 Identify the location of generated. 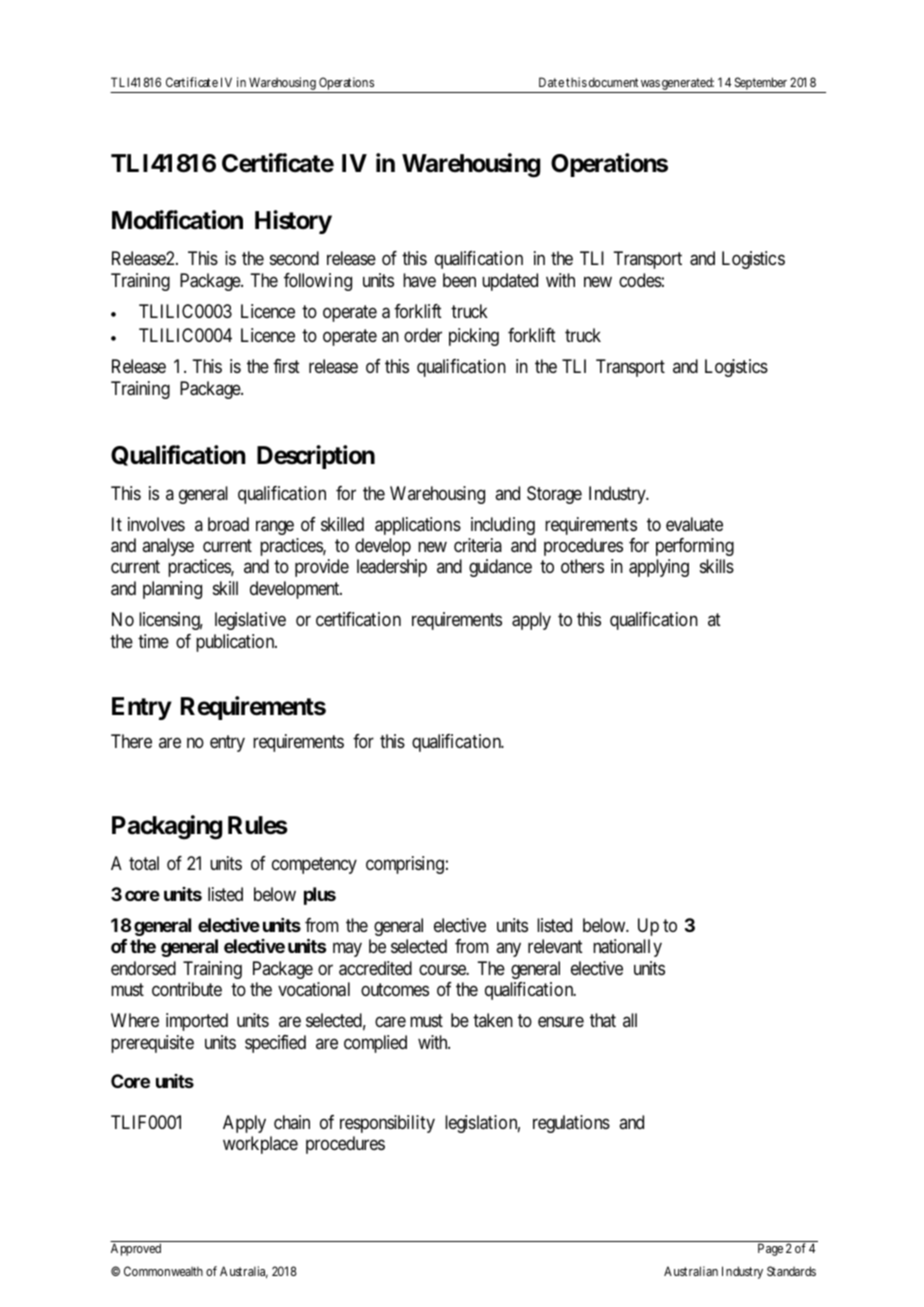
(687, 85).
